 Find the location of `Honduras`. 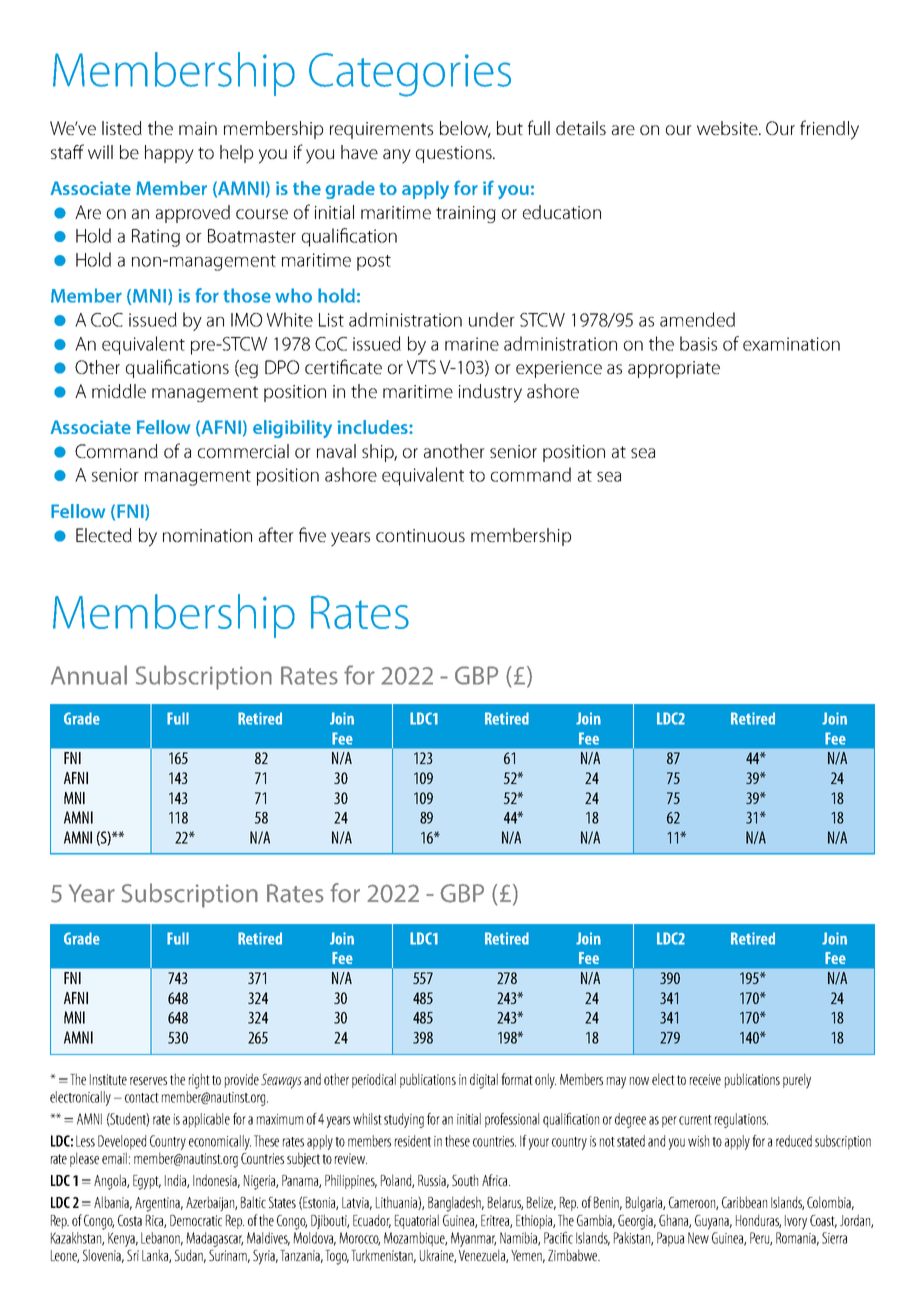

Honduras is located at coordinates (758, 1221).
